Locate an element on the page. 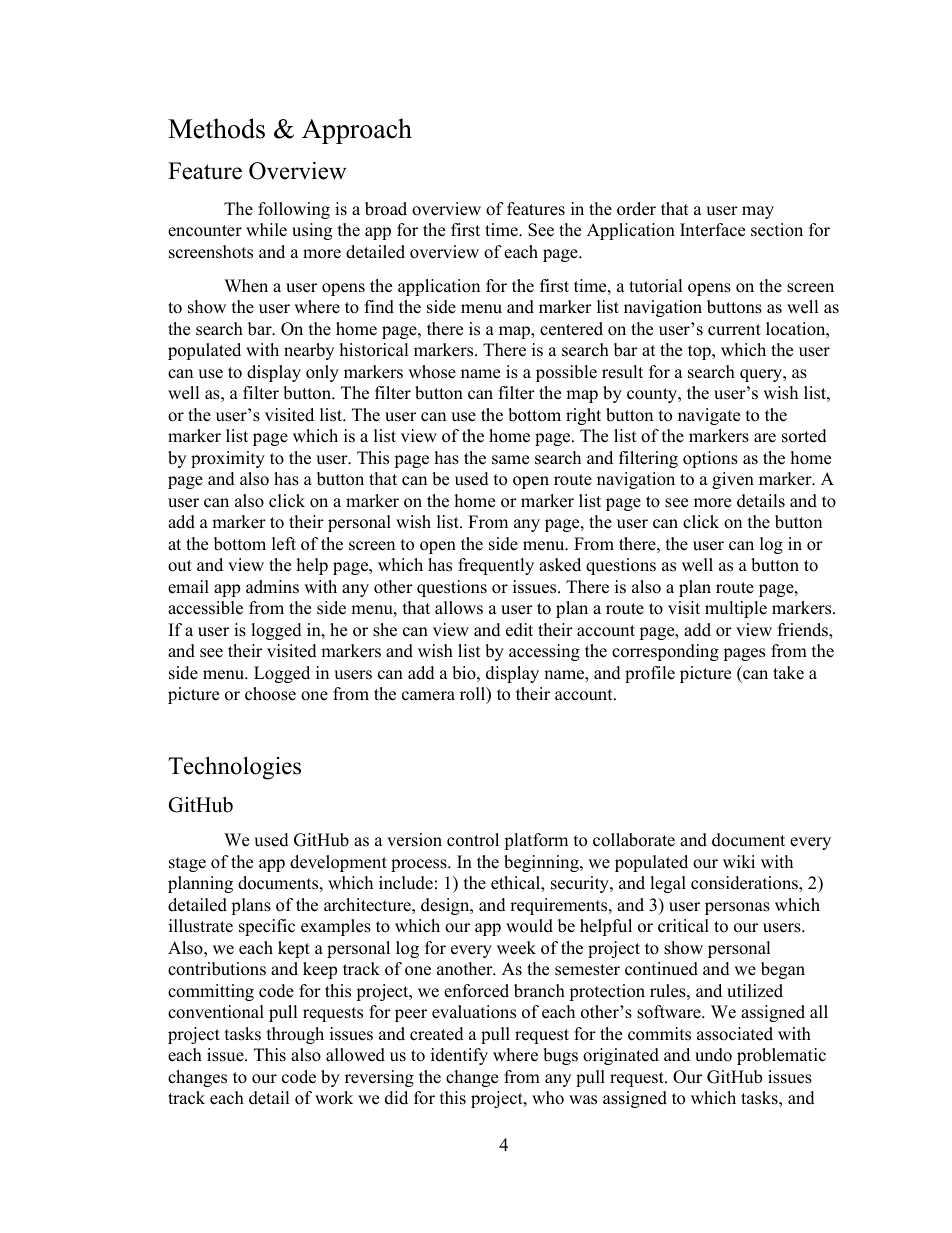  identify is located at coordinates (459, 1056).
